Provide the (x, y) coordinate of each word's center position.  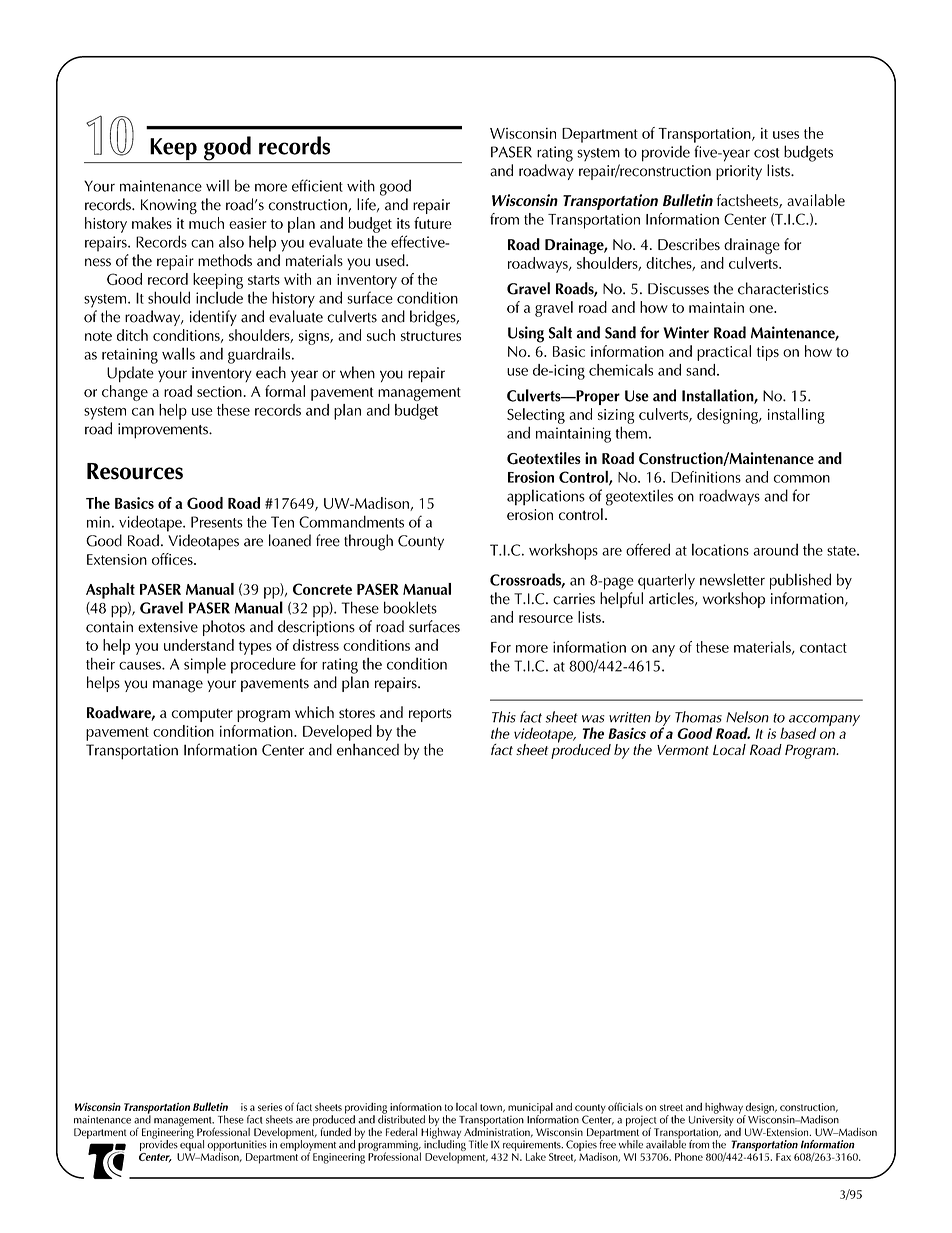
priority (739, 172)
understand (199, 645)
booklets (410, 607)
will (217, 185)
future (433, 223)
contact (823, 648)
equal (192, 1144)
